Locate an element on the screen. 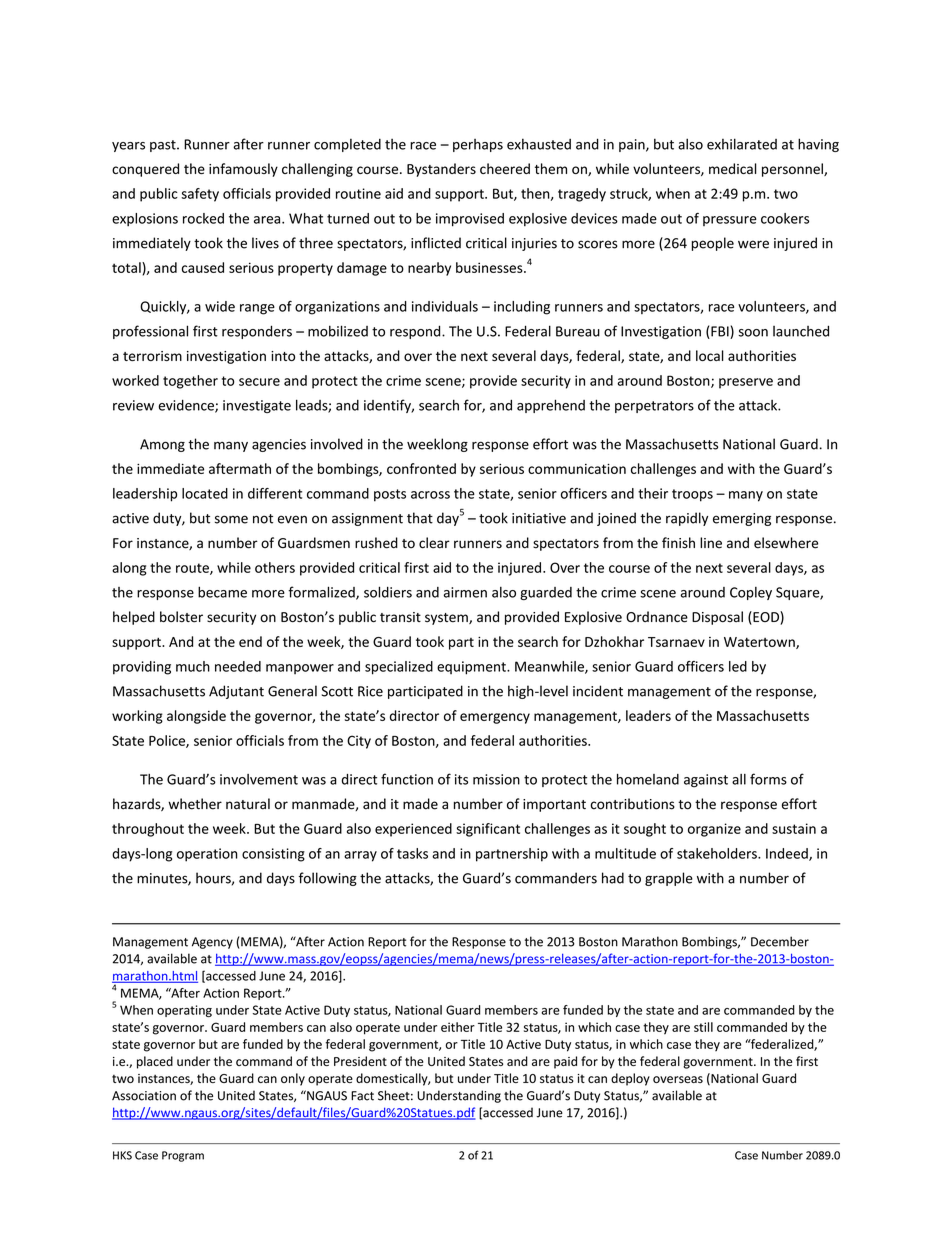  significant is located at coordinates (488, 830).
